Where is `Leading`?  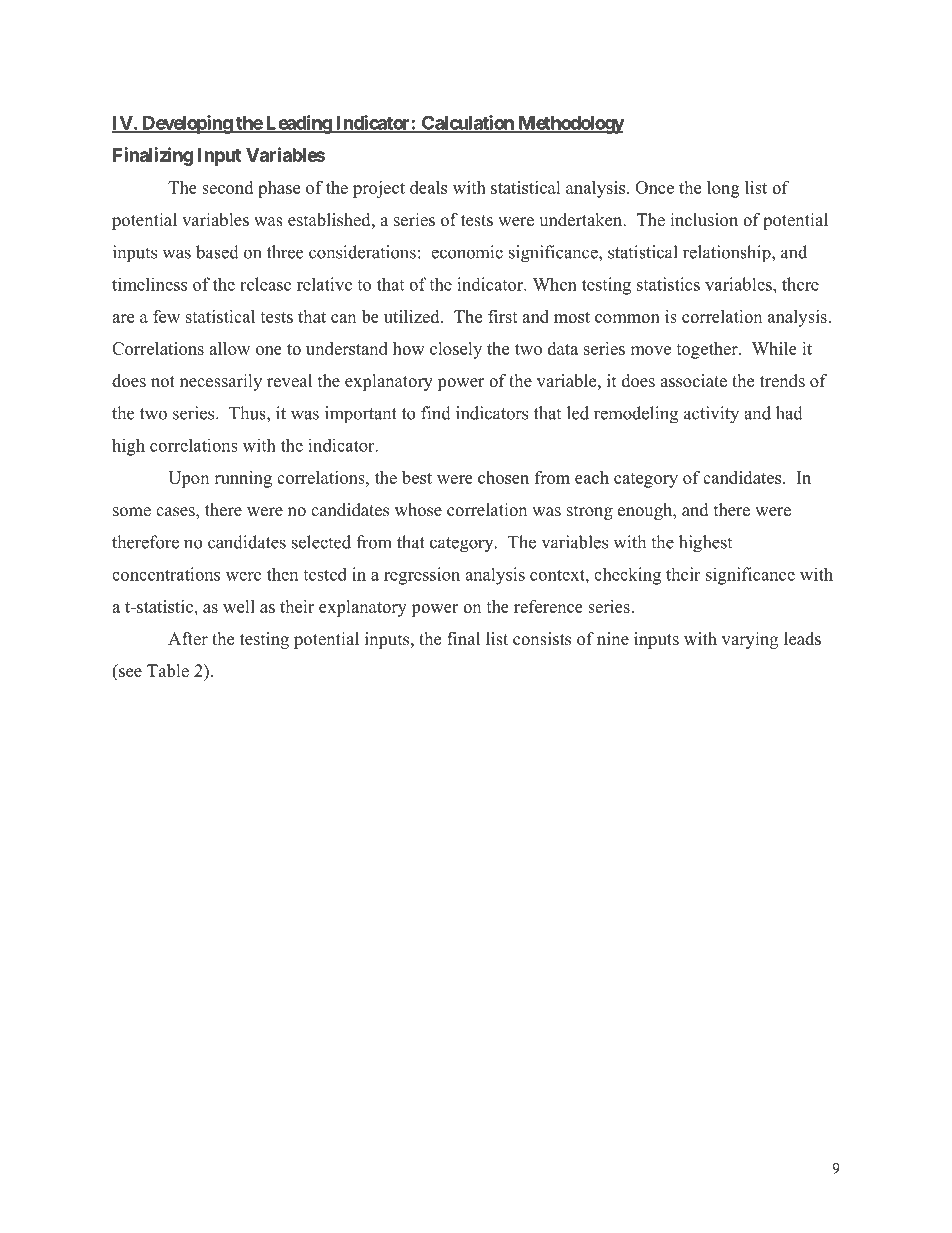 Leading is located at coordinates (298, 124).
